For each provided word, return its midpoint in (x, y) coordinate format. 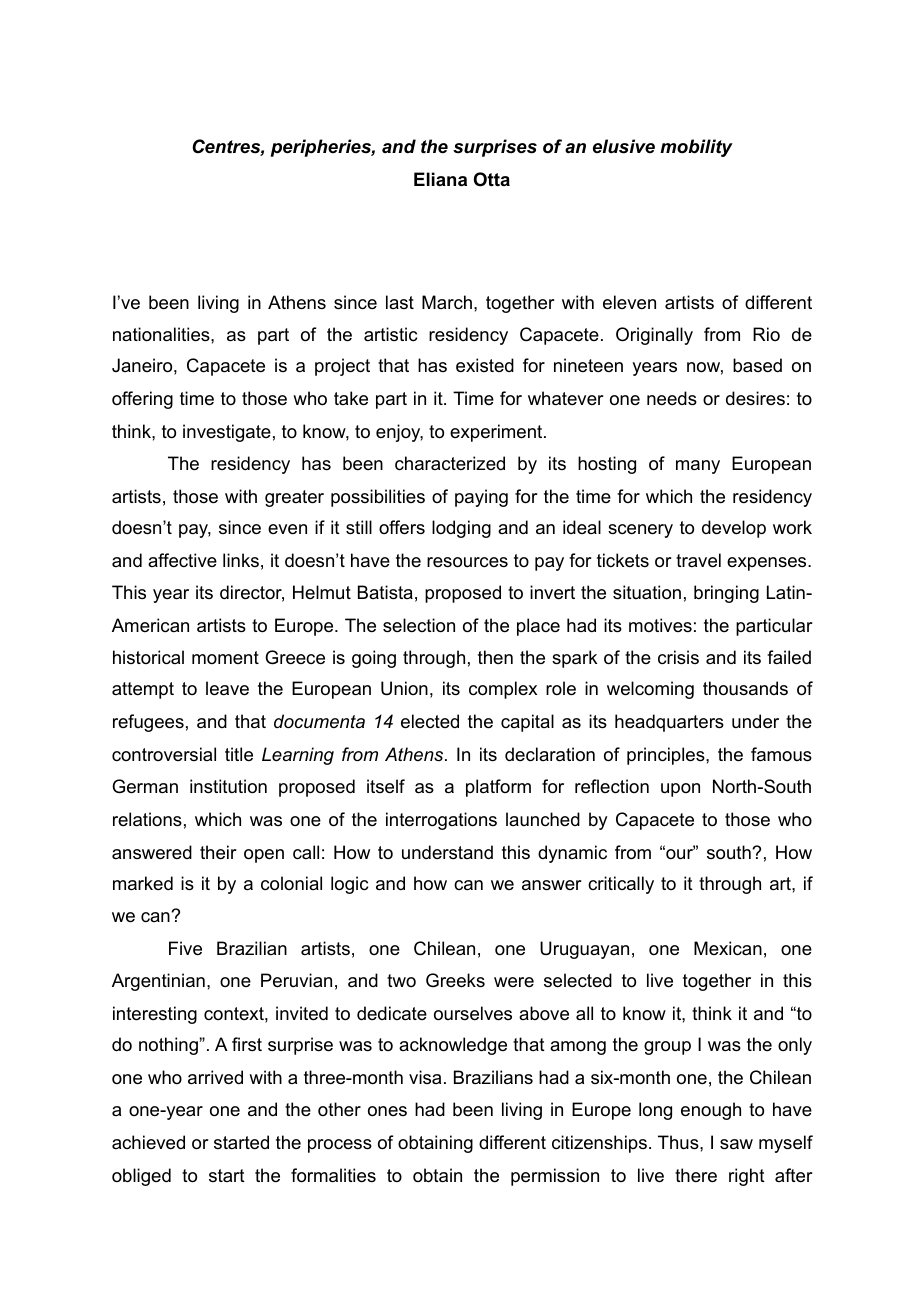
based (757, 365)
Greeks (455, 980)
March (447, 302)
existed (485, 365)
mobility (696, 148)
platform (498, 788)
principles (667, 756)
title (239, 754)
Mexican (728, 948)
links (241, 560)
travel (698, 560)
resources (467, 562)
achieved (148, 1142)
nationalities (162, 334)
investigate (227, 433)
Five (185, 948)
